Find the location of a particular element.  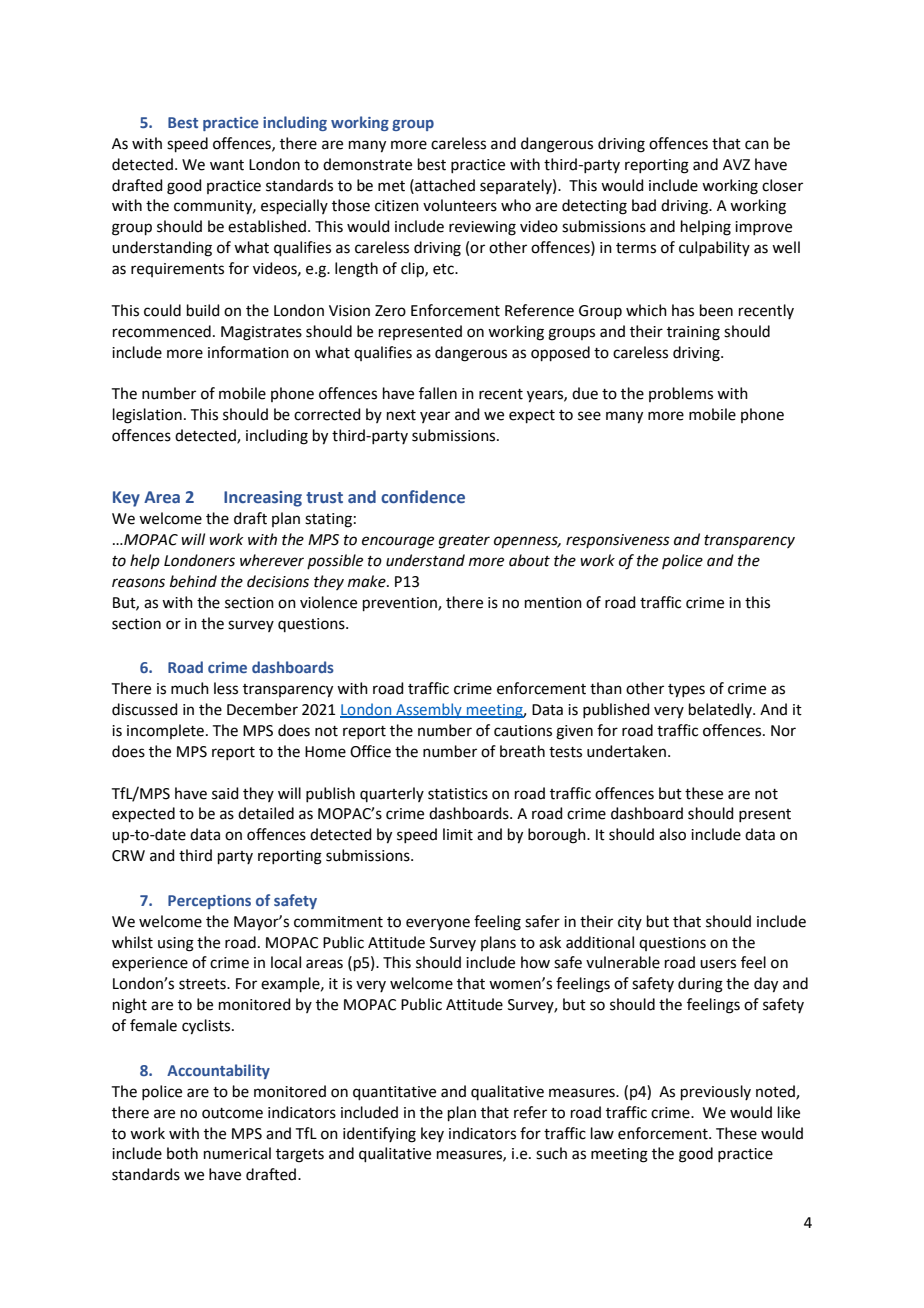

quantitative is located at coordinates (394, 1093).
